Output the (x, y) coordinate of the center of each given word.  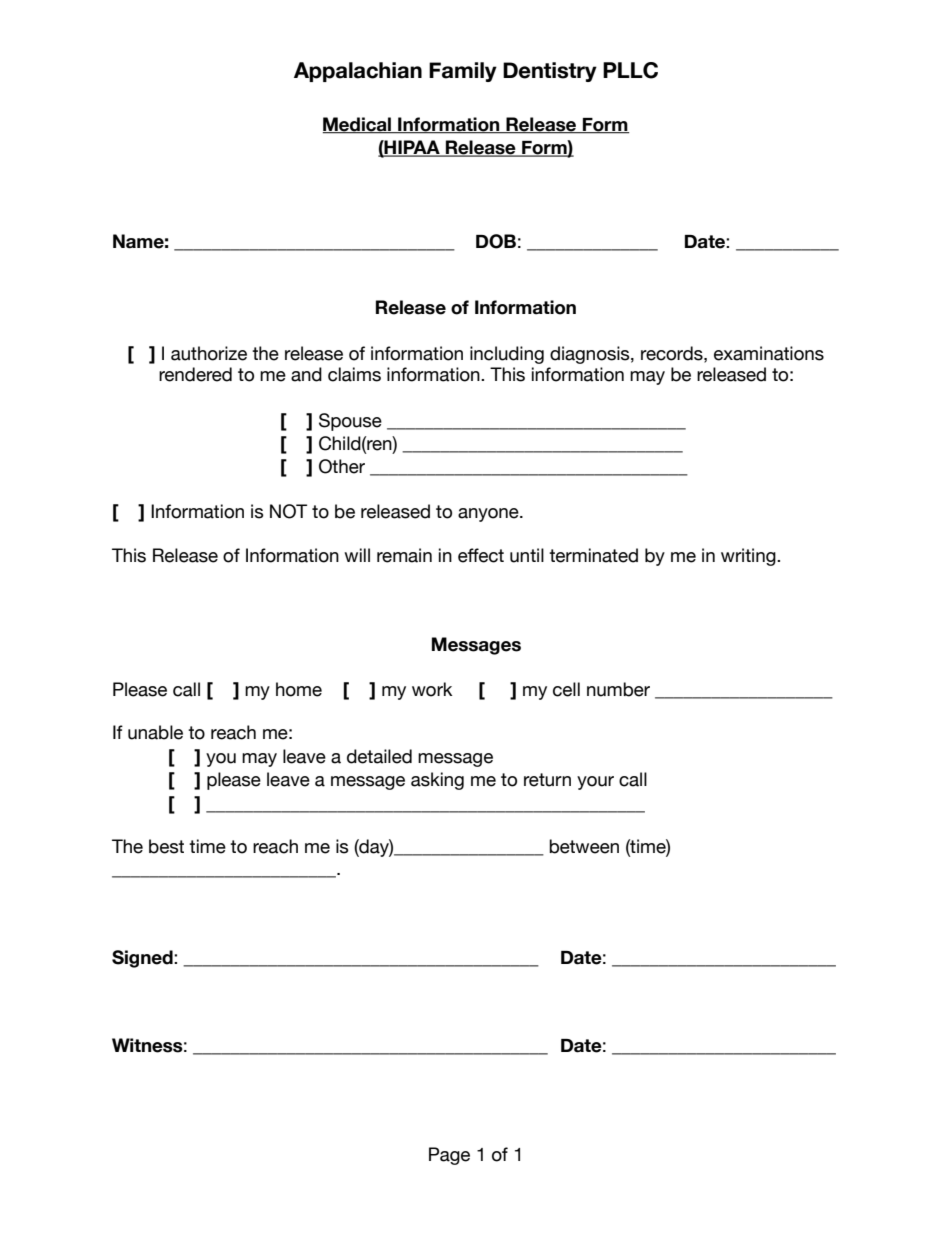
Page (449, 1156)
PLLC (630, 70)
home (299, 689)
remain (404, 555)
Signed (143, 959)
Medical (358, 125)
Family (463, 72)
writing (749, 557)
